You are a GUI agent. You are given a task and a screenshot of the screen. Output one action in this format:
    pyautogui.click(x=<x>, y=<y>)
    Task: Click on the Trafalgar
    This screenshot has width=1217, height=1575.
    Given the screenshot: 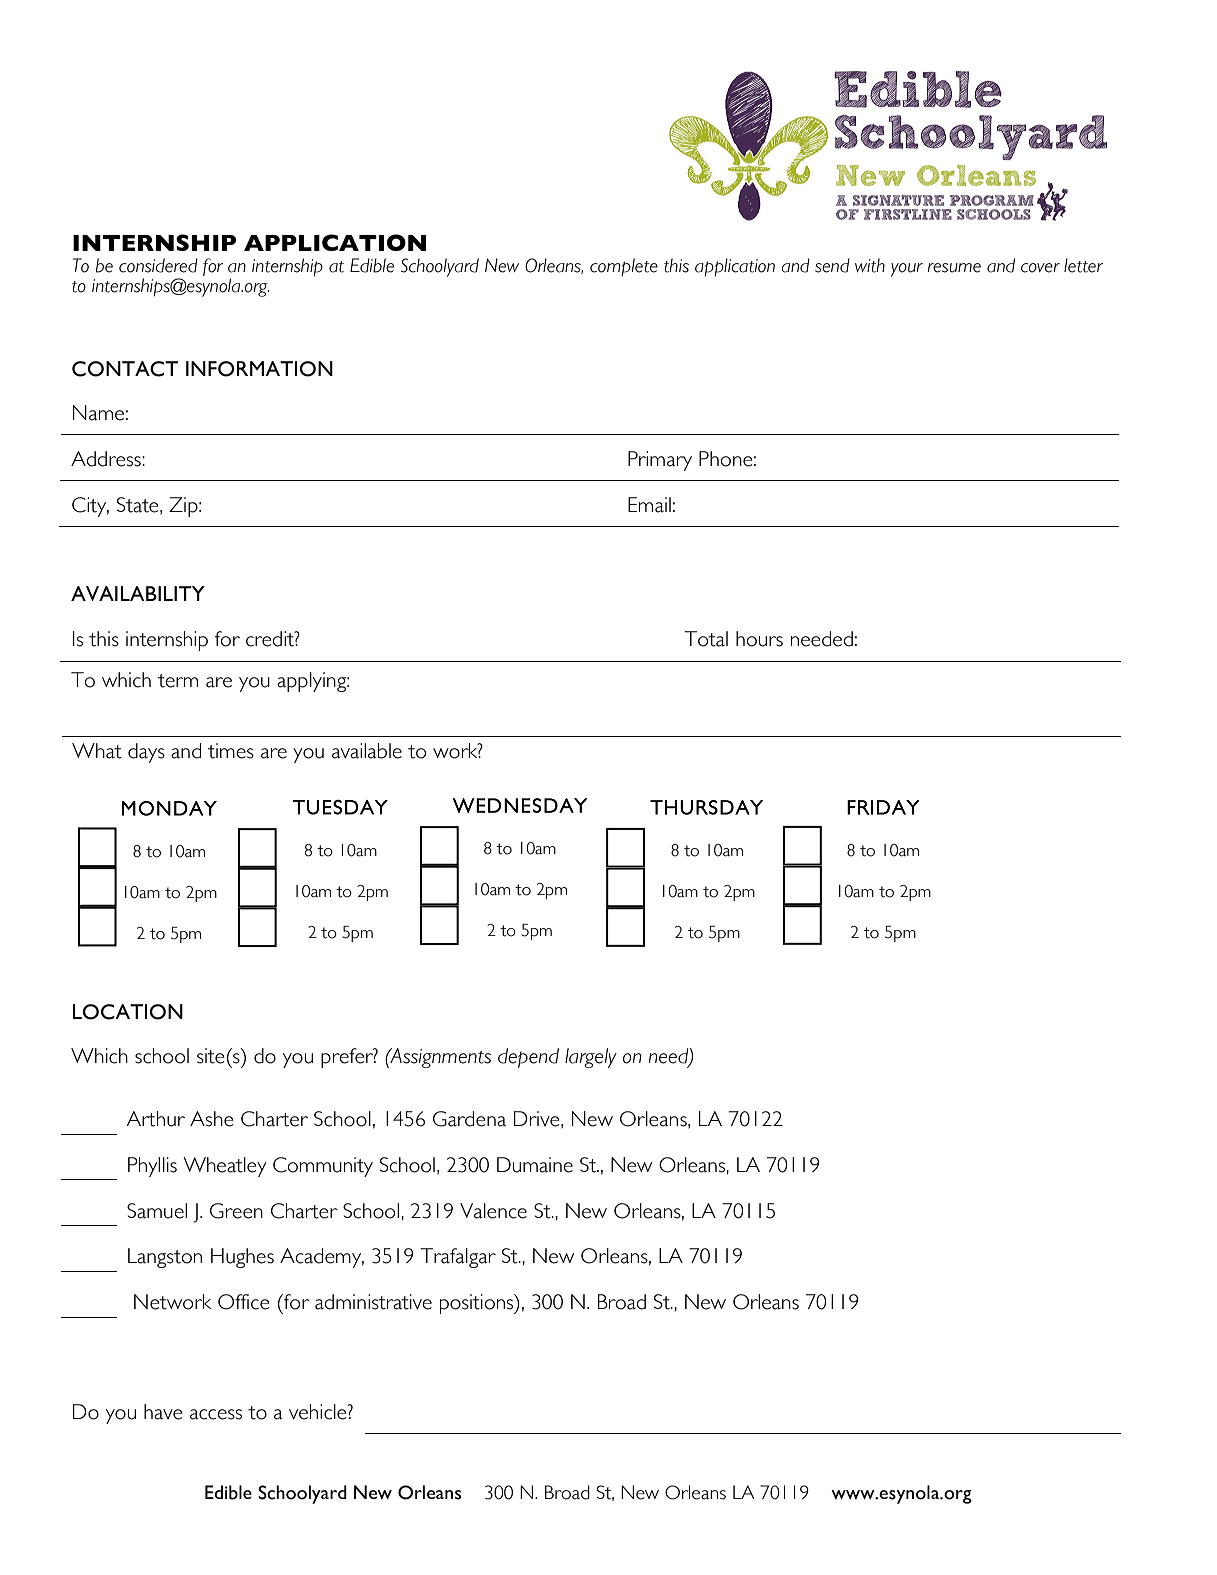 What is the action you would take?
    pyautogui.click(x=458, y=1258)
